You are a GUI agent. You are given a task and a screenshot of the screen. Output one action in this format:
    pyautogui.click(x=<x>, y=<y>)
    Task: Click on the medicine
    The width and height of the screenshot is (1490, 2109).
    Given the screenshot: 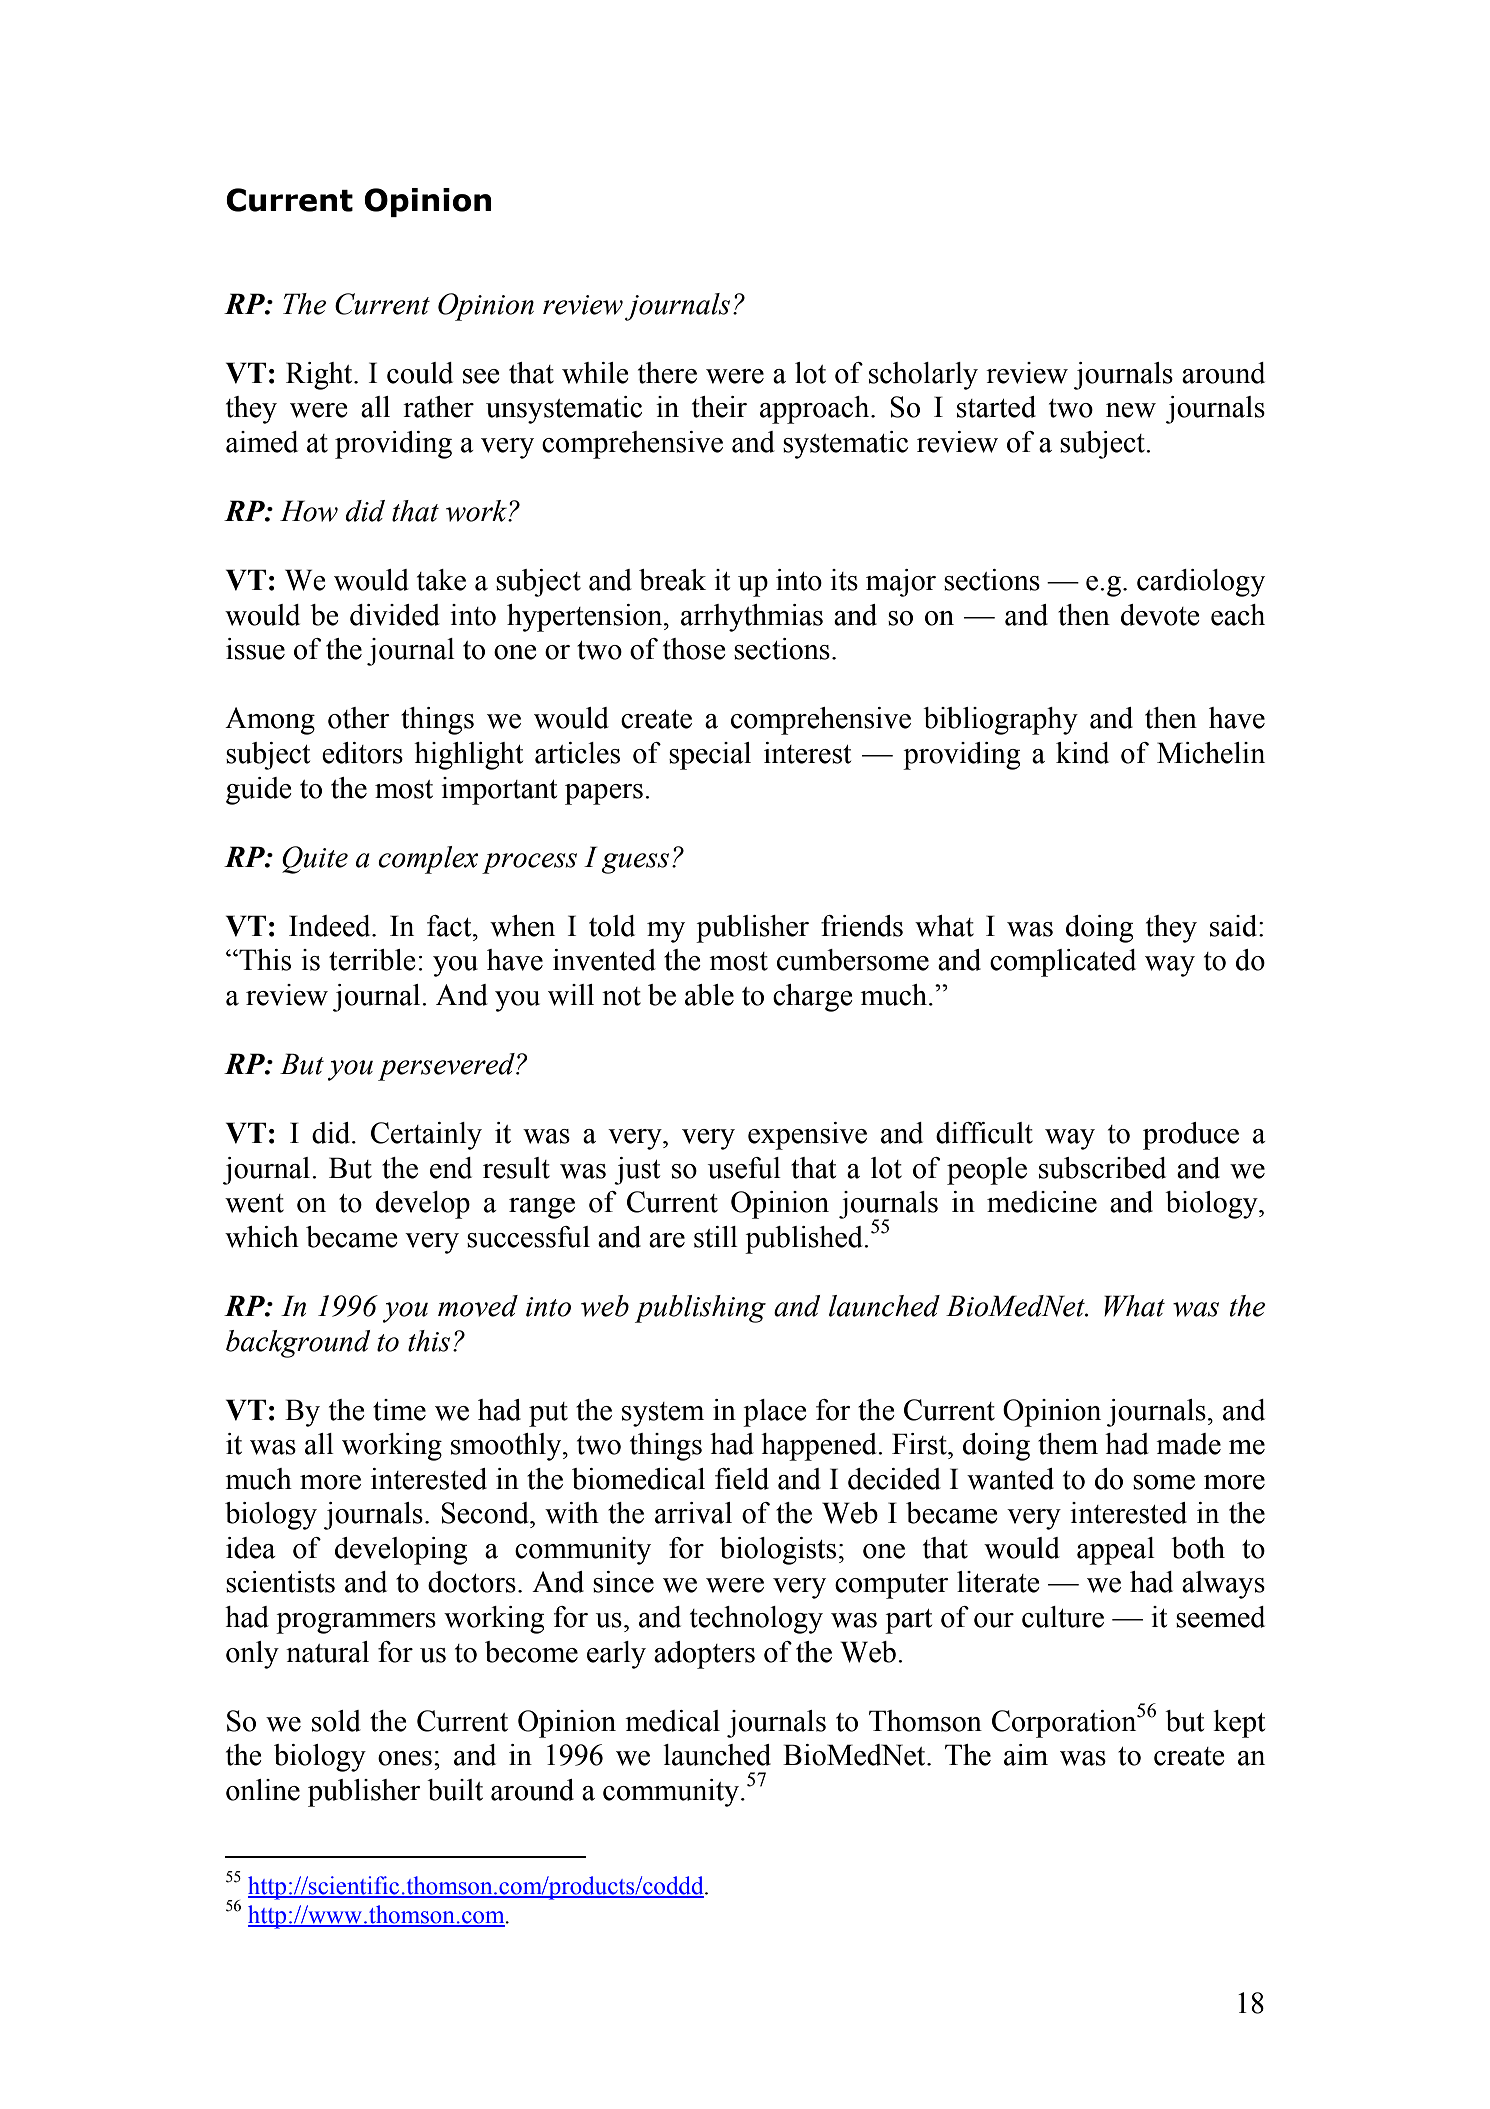 What is the action you would take?
    pyautogui.click(x=1042, y=1202)
